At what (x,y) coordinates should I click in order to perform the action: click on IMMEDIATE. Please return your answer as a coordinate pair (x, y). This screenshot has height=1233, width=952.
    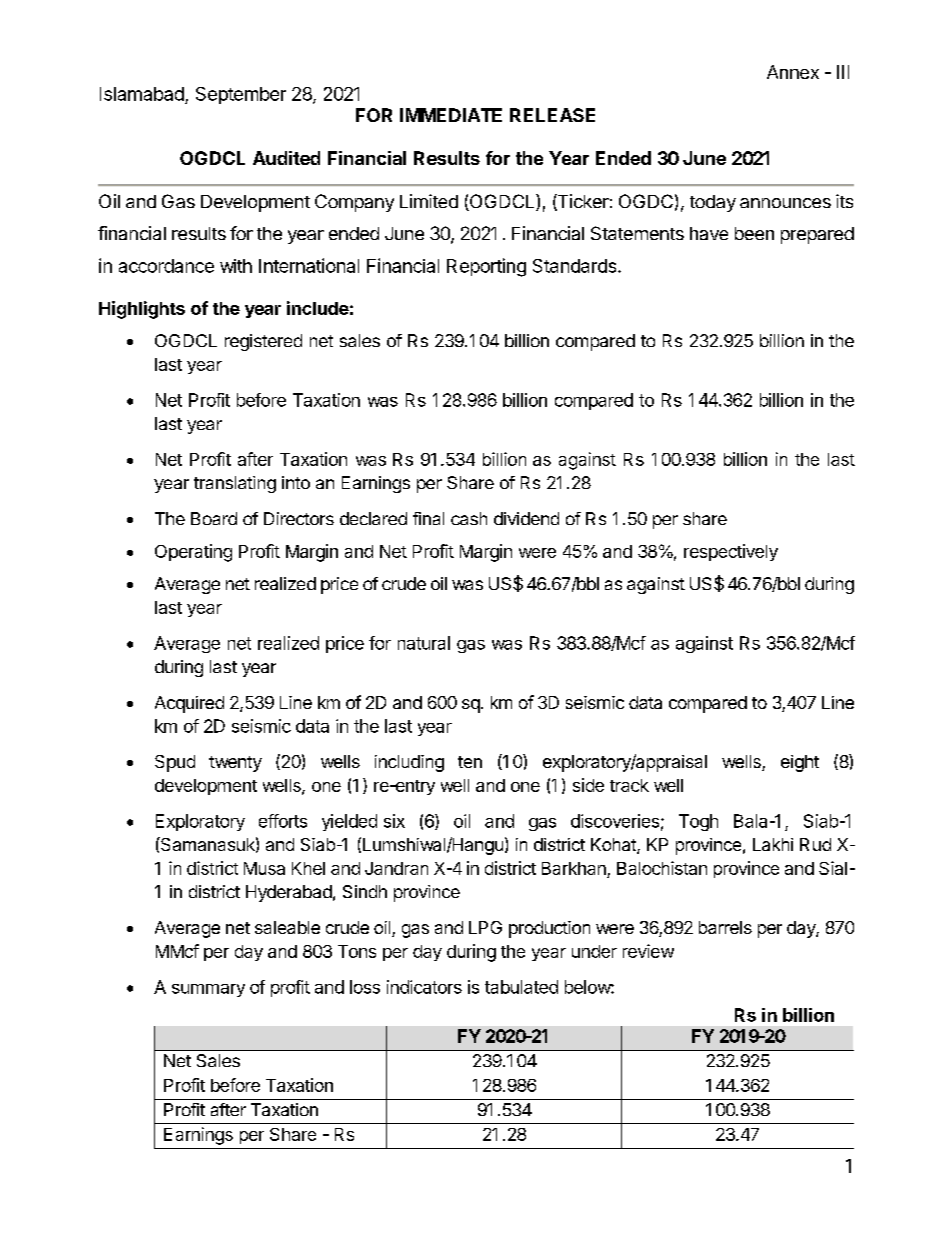
    Looking at the image, I should click on (451, 115).
